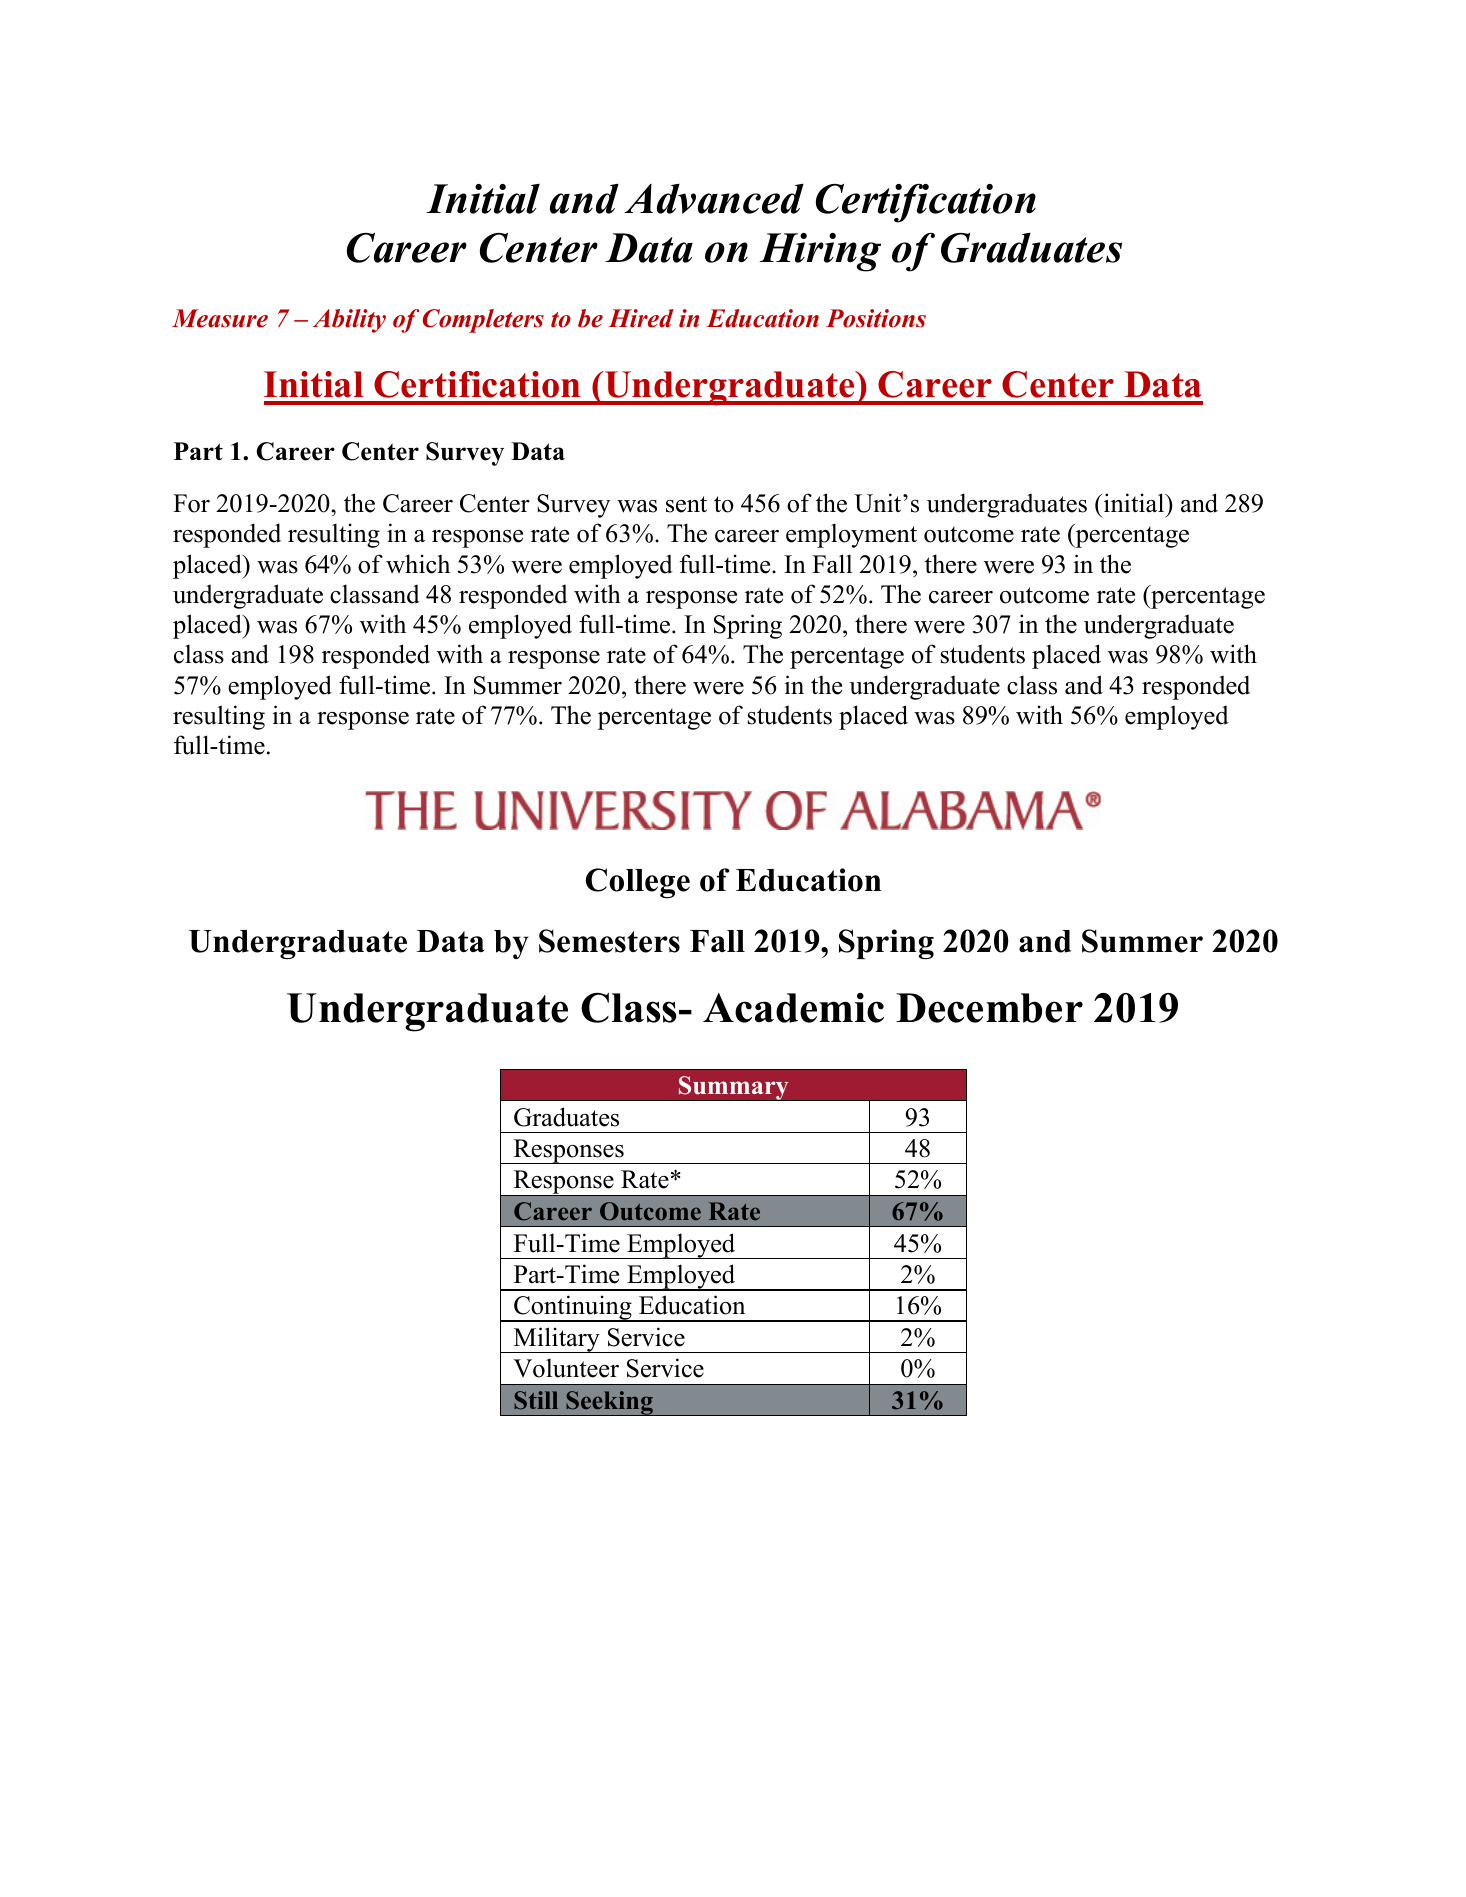 This page has height=1897, width=1466. Describe the element at coordinates (989, 1008) in the page. I see `December` at that location.
